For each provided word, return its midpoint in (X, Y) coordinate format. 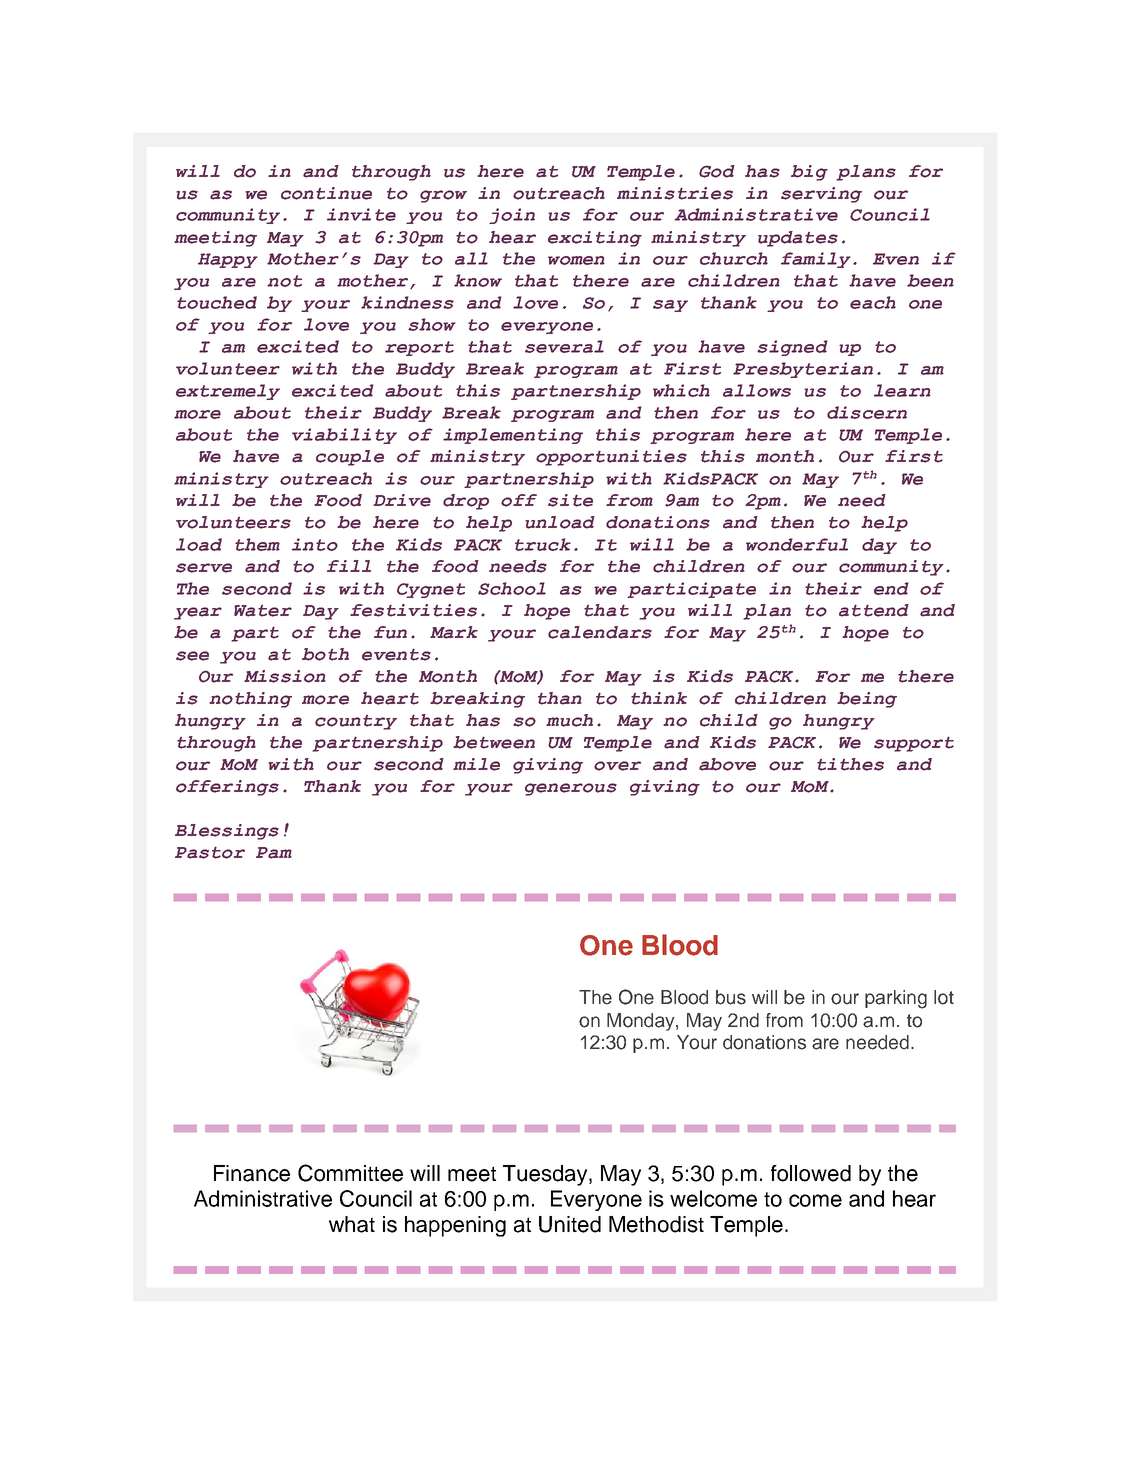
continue (326, 193)
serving (821, 195)
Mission (285, 676)
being (867, 700)
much (569, 720)
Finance (252, 1173)
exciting (595, 239)
